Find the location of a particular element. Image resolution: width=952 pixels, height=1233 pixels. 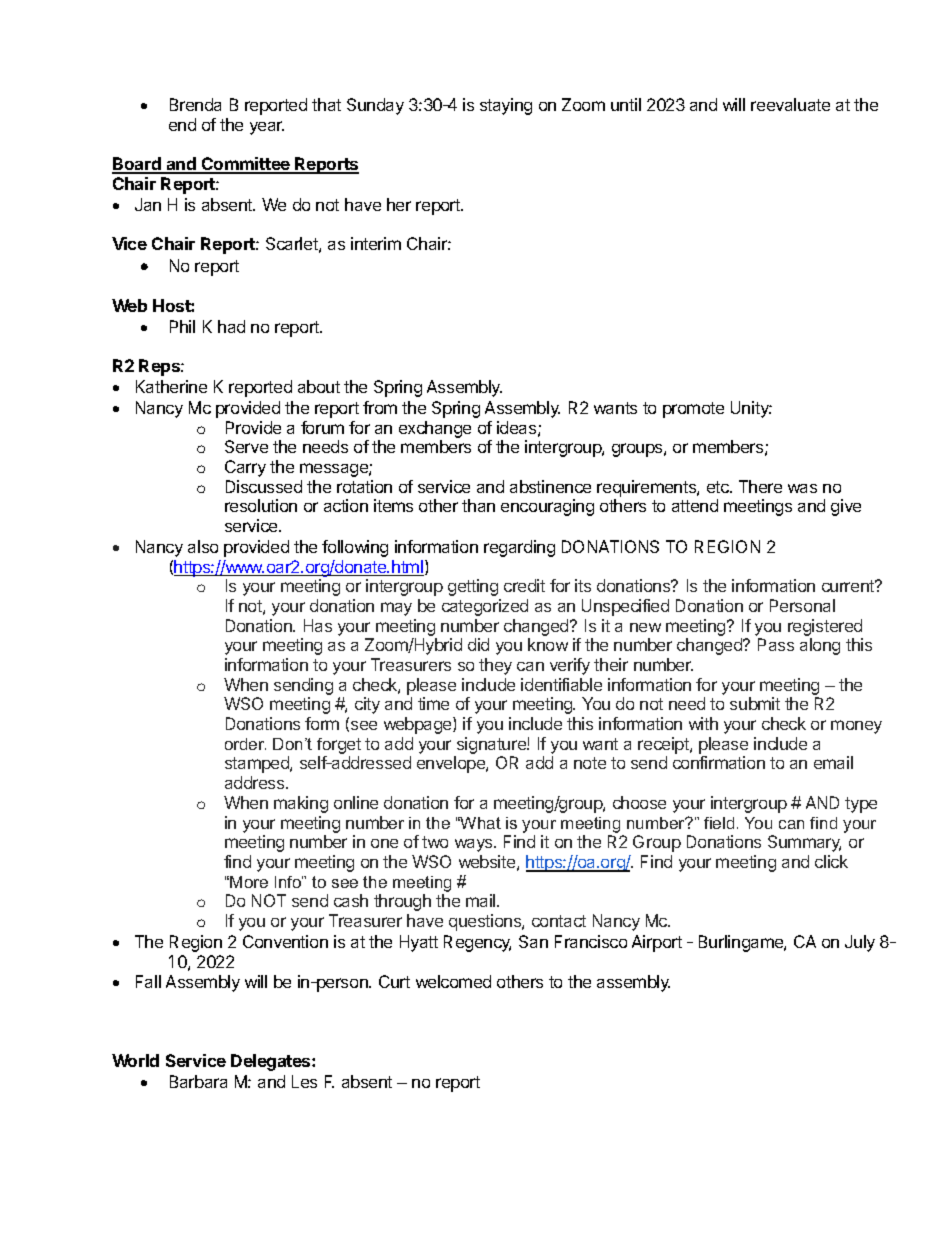

staying is located at coordinates (506, 106).
